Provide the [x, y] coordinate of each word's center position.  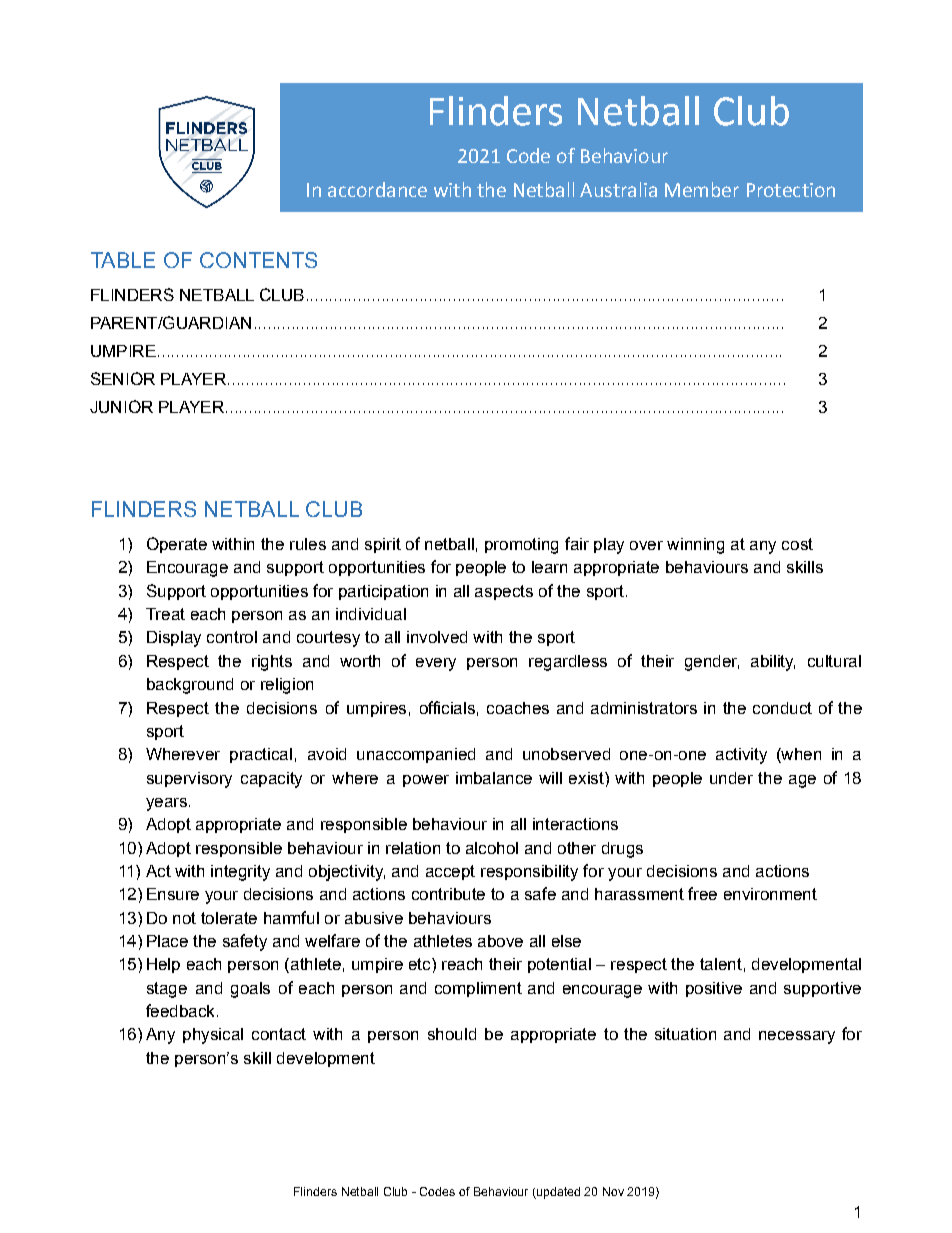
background [190, 686]
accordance [377, 189]
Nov [613, 1191]
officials [447, 707]
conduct [782, 708]
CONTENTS [258, 260]
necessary [797, 1037]
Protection [791, 190]
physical [213, 1036]
